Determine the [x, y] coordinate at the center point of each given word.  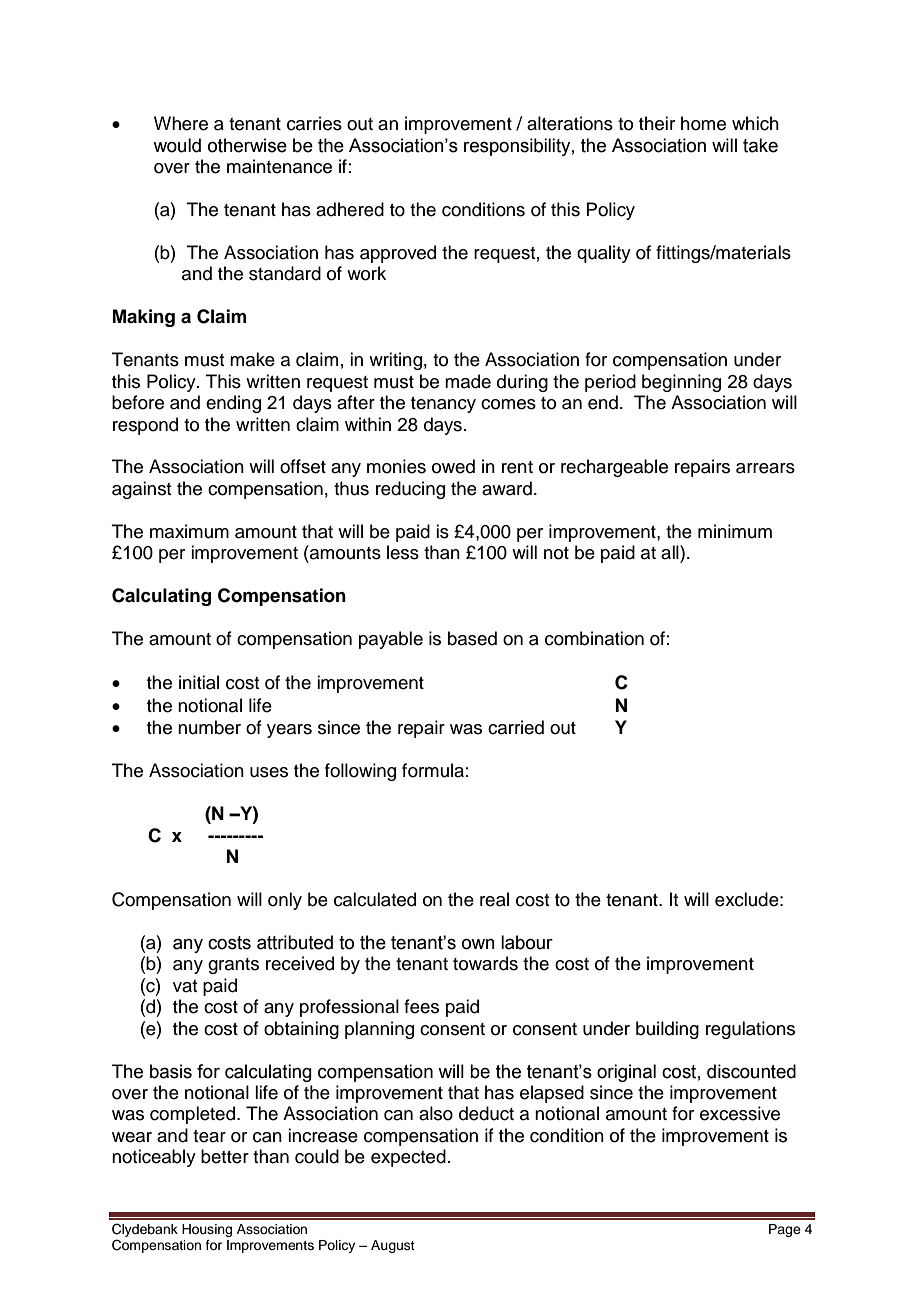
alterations [570, 123]
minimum [735, 531]
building [667, 1030]
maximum [189, 531]
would [177, 145]
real [494, 899]
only [285, 901]
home [703, 123]
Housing [207, 1230]
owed [453, 466]
